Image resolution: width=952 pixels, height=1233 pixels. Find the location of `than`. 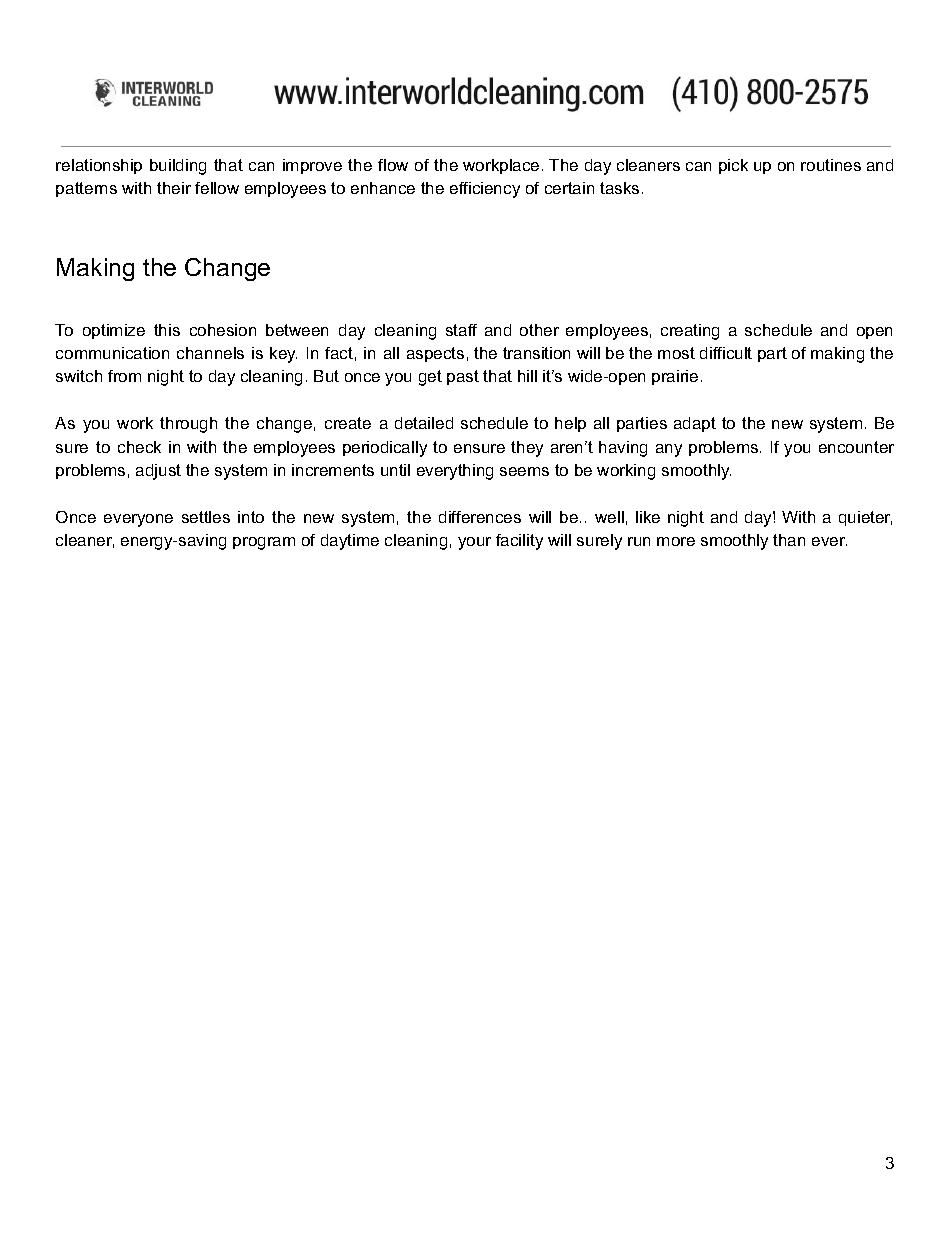

than is located at coordinates (789, 540).
